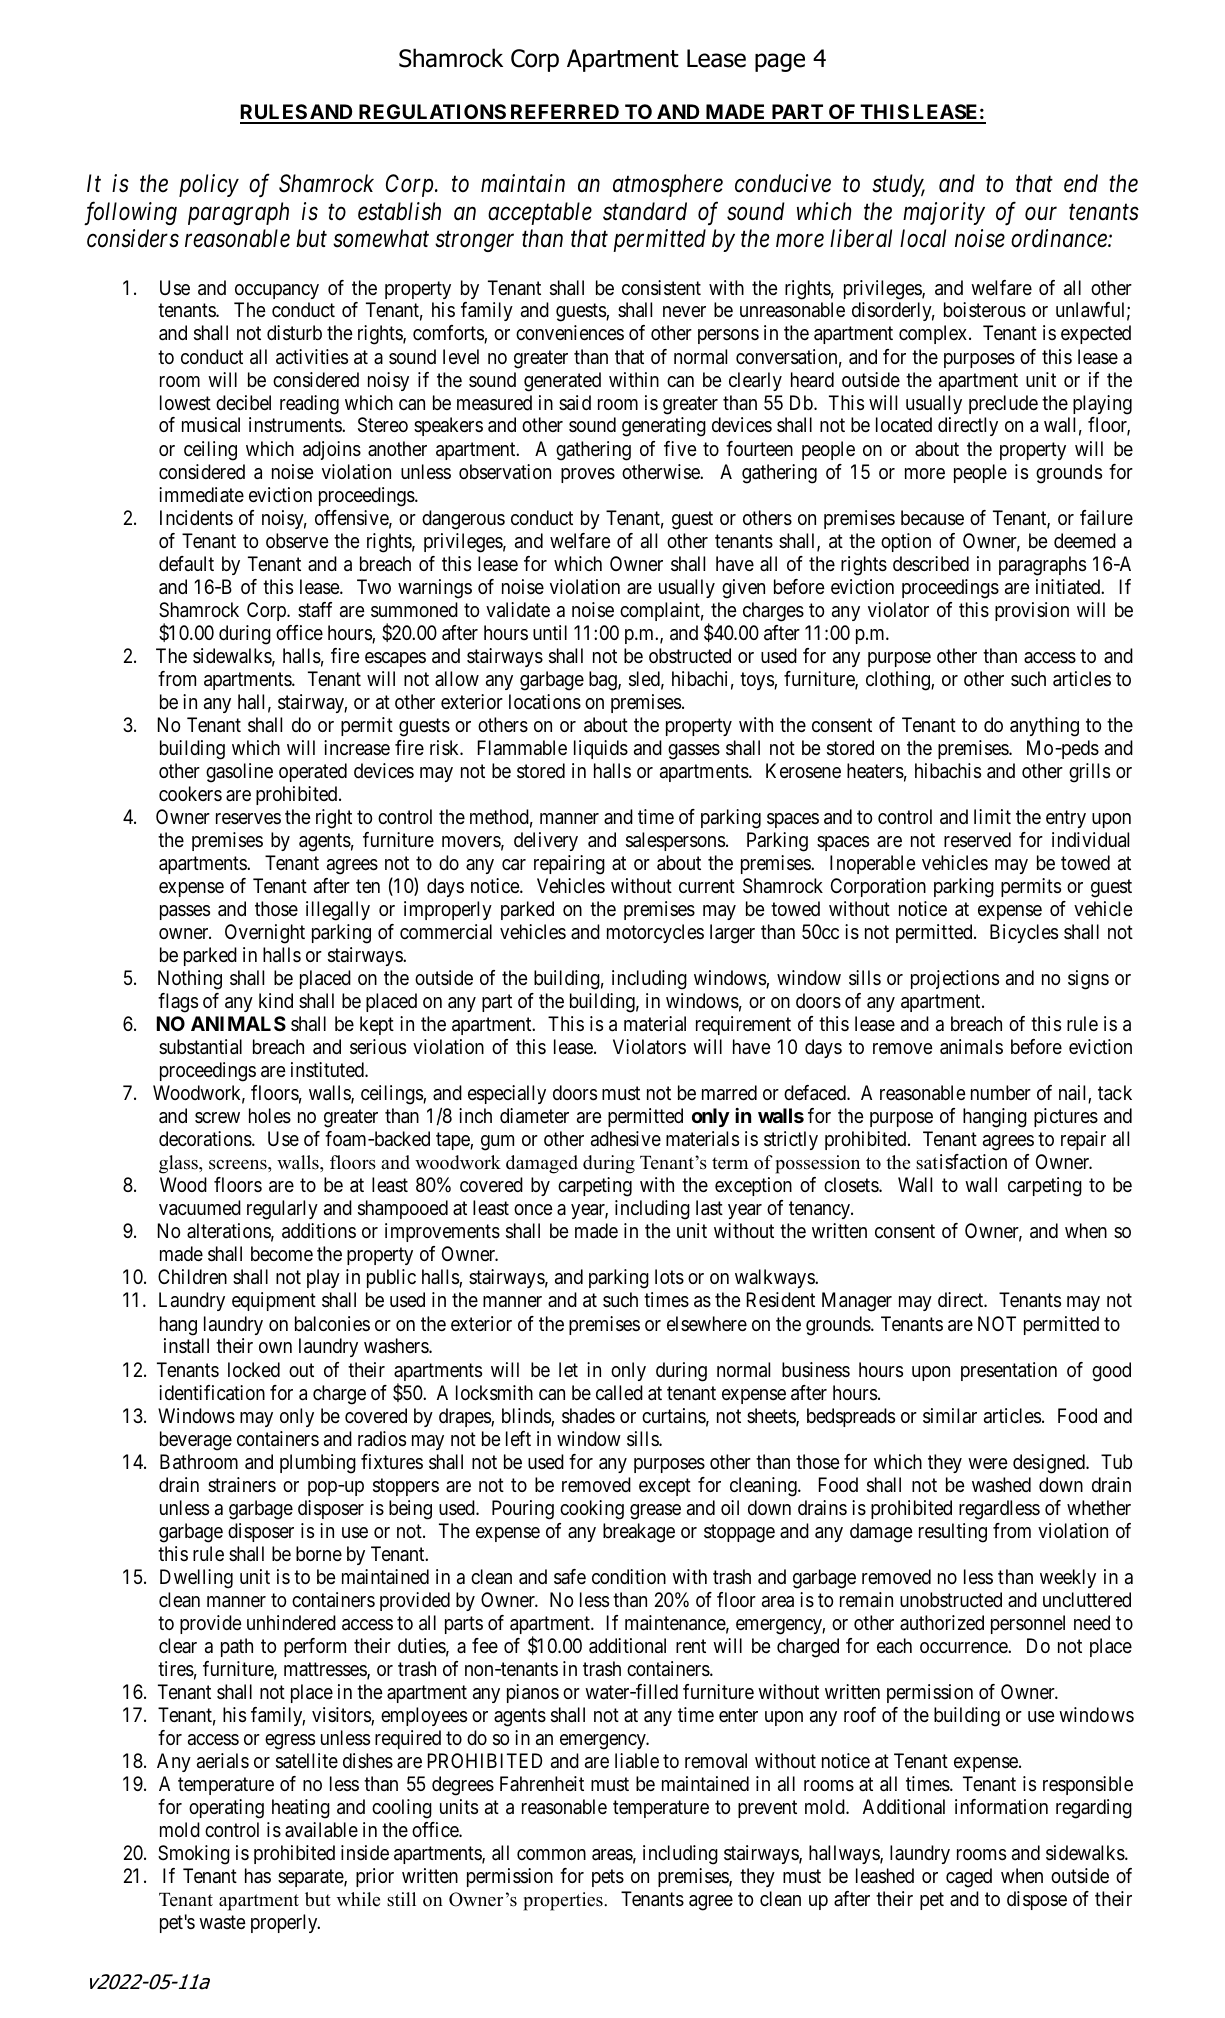 The image size is (1225, 2018). I want to click on atmosphere, so click(668, 185).
